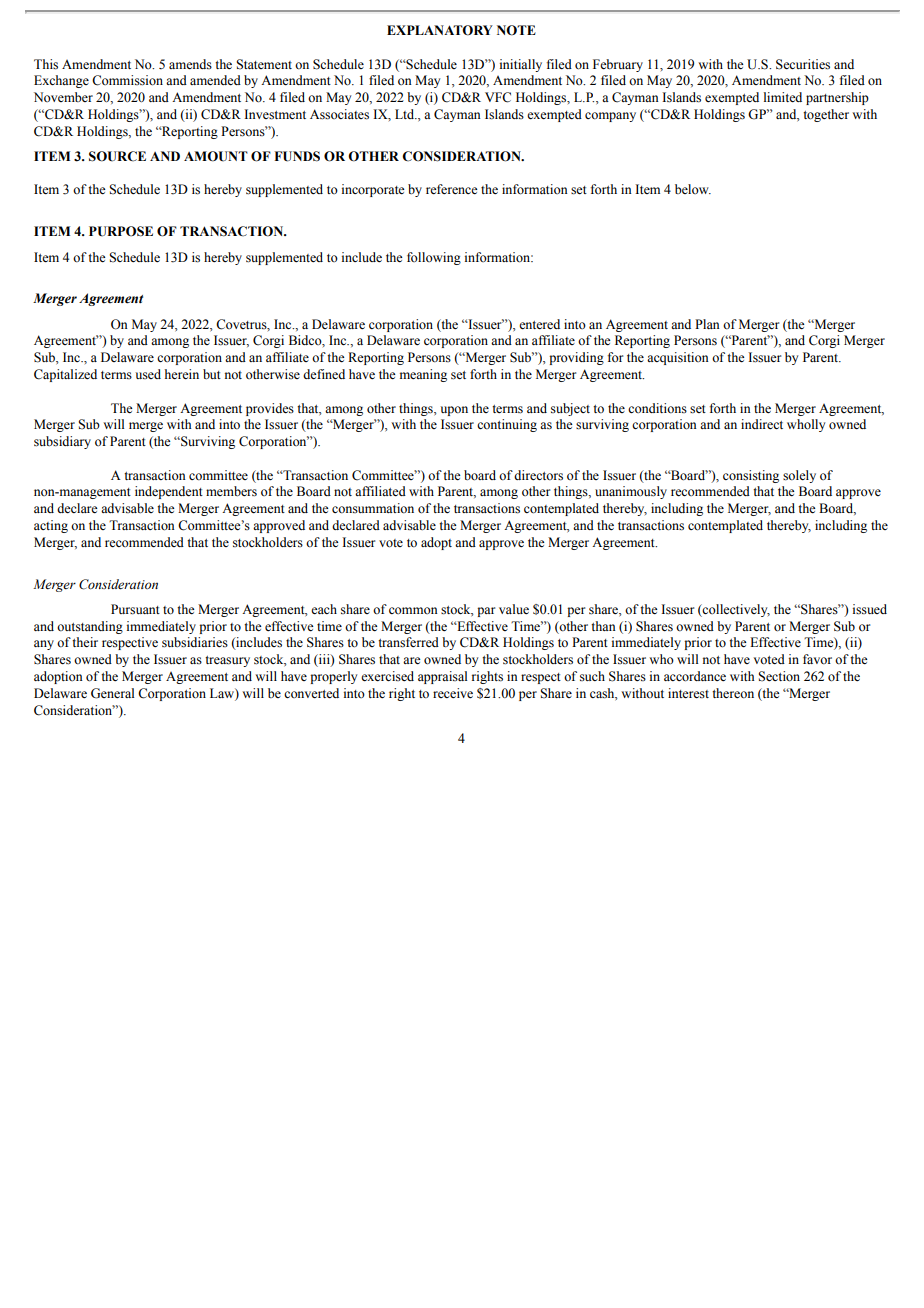  I want to click on initially, so click(521, 65).
